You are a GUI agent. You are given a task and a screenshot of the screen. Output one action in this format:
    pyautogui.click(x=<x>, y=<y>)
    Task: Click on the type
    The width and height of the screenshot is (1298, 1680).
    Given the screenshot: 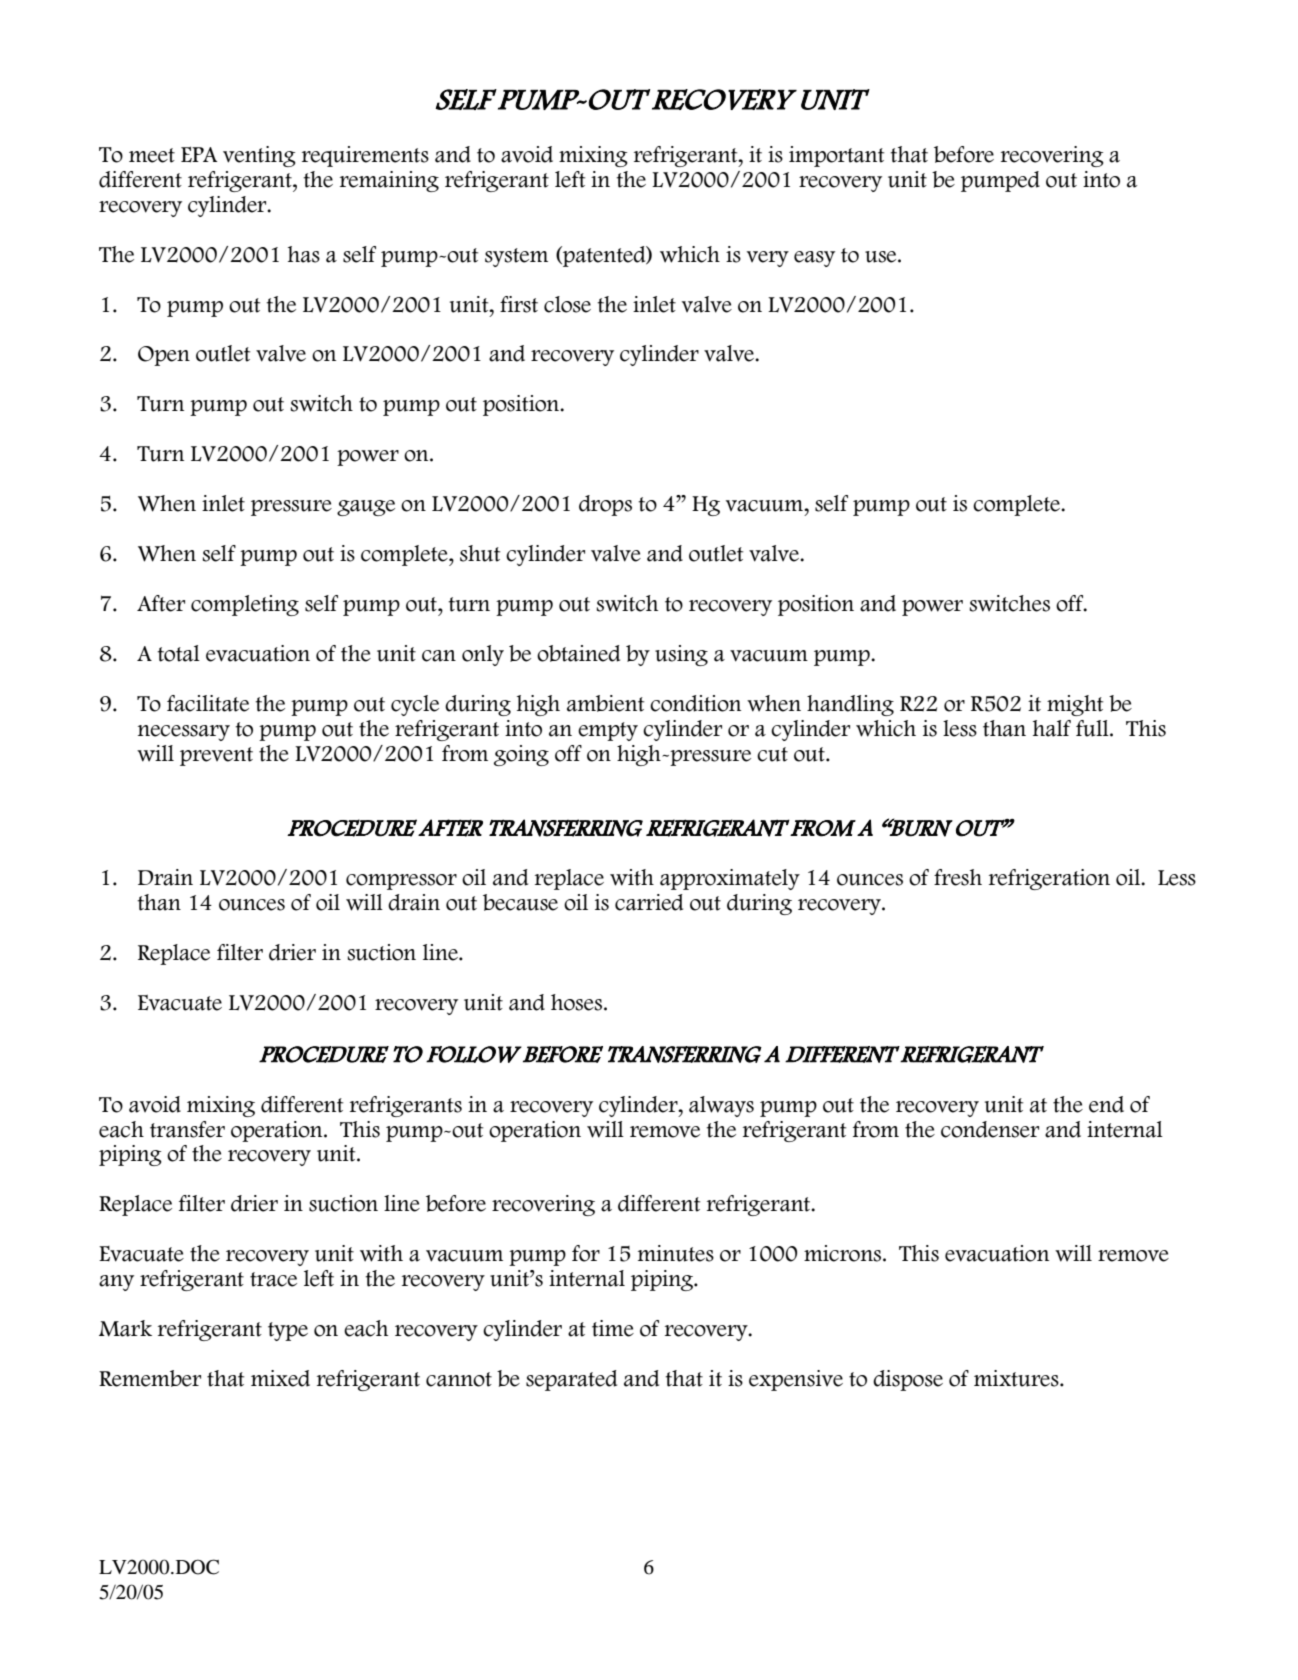 What is the action you would take?
    pyautogui.click(x=288, y=1331)
